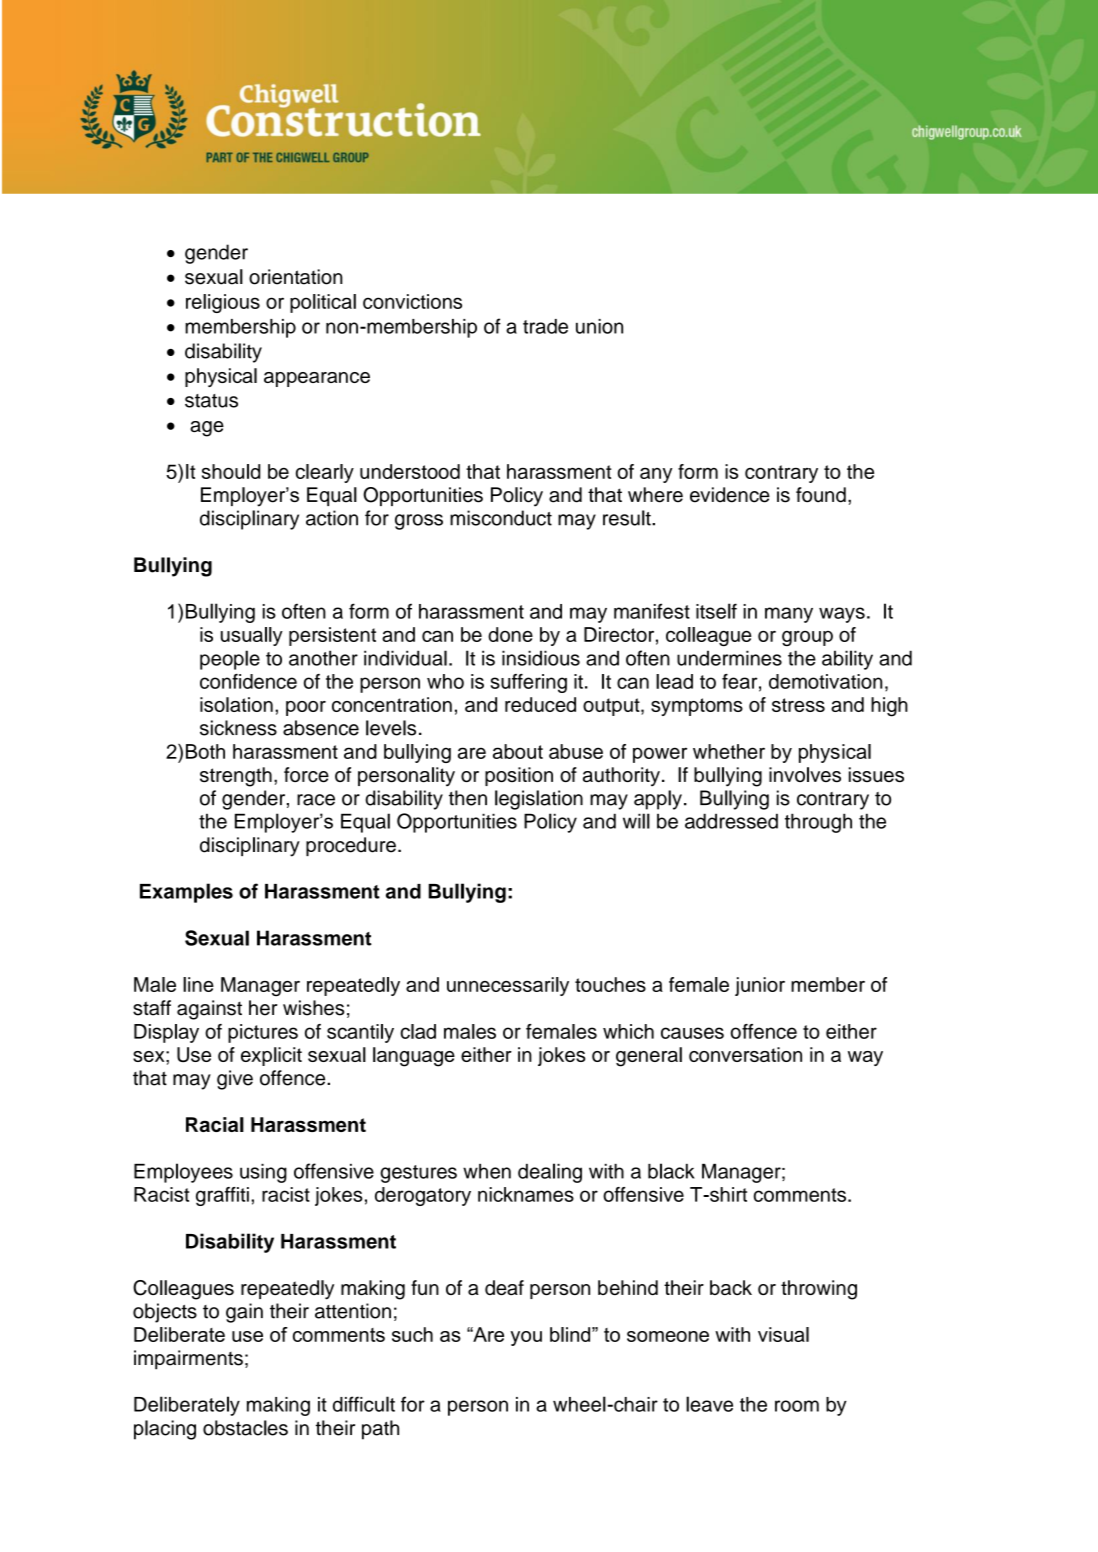  What do you see at coordinates (510, 634) in the page?
I see `done` at bounding box center [510, 634].
